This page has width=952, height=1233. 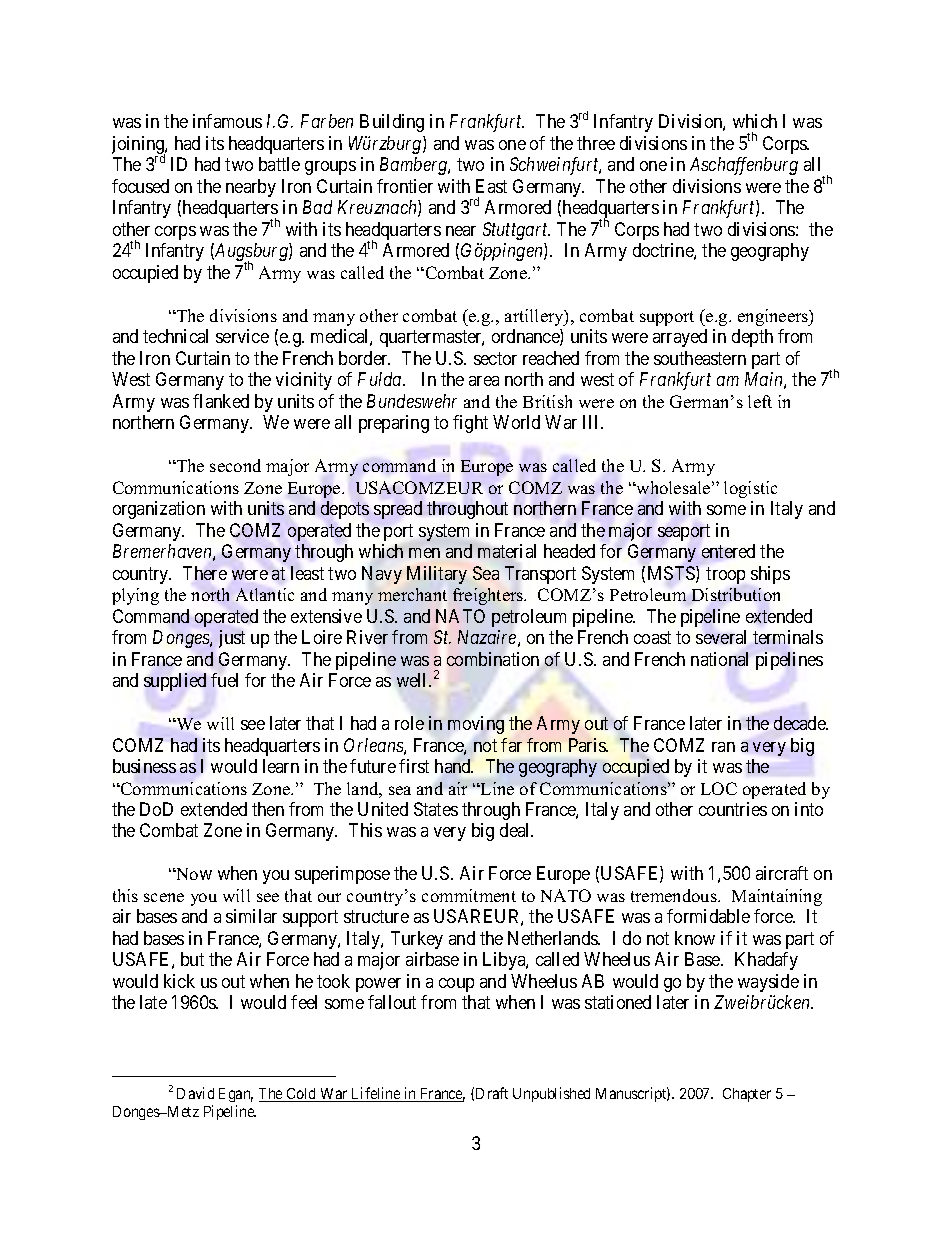 I want to click on fight, so click(x=470, y=424).
